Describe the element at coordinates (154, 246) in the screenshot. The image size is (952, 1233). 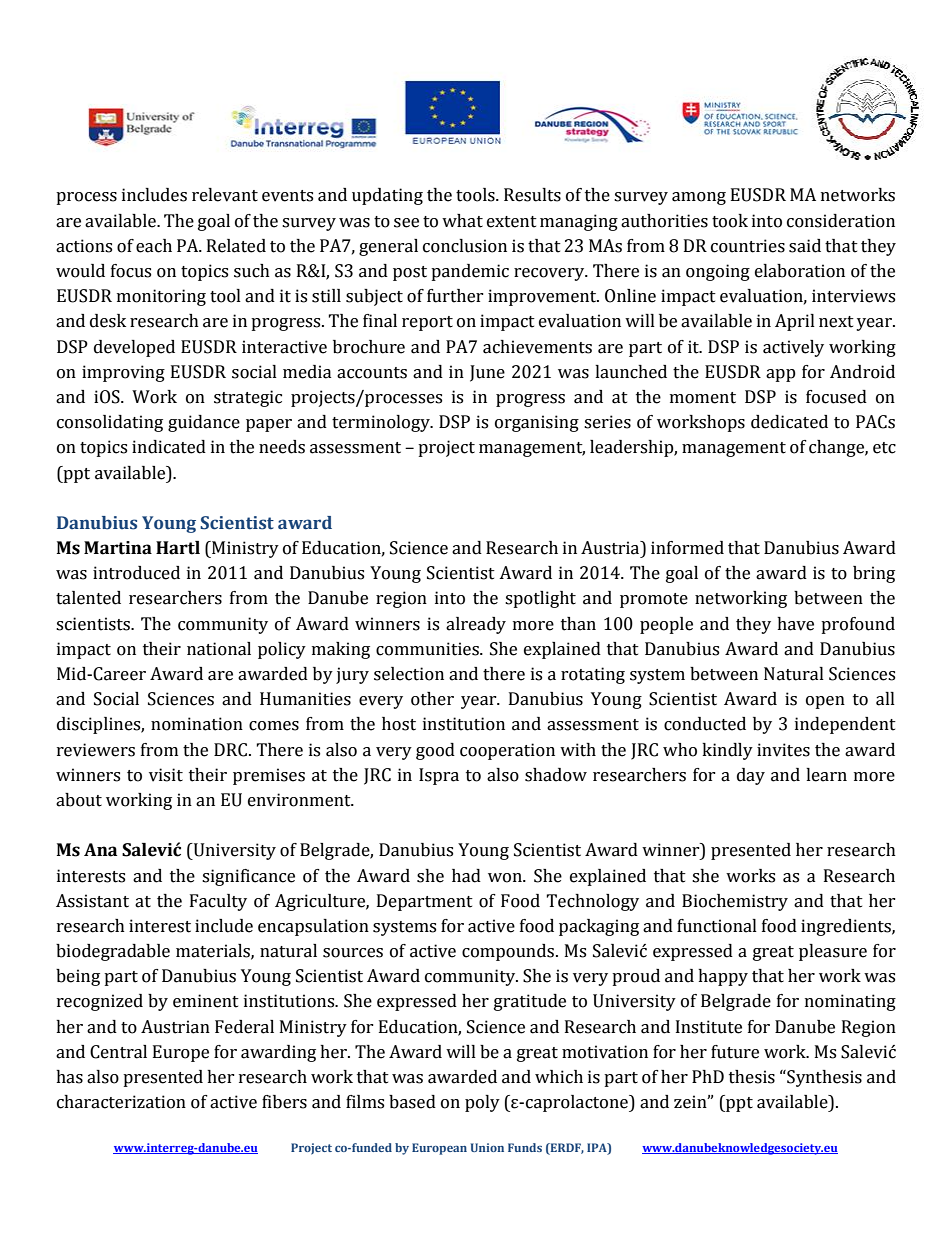
I see `each` at that location.
